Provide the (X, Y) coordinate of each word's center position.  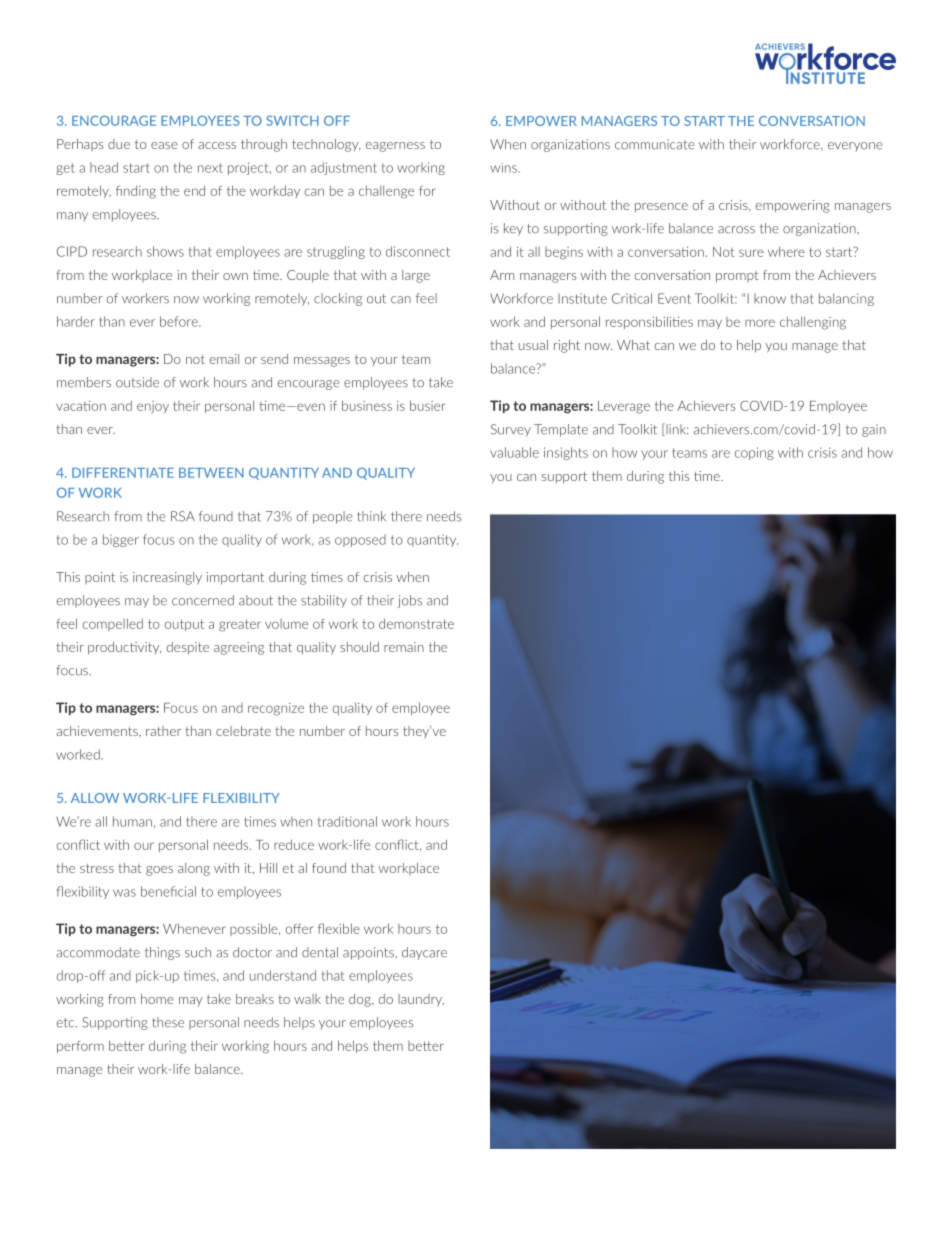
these (168, 1022)
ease (164, 145)
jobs (410, 601)
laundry (421, 1000)
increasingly (167, 578)
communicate (655, 144)
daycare (424, 953)
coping (754, 453)
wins (504, 168)
